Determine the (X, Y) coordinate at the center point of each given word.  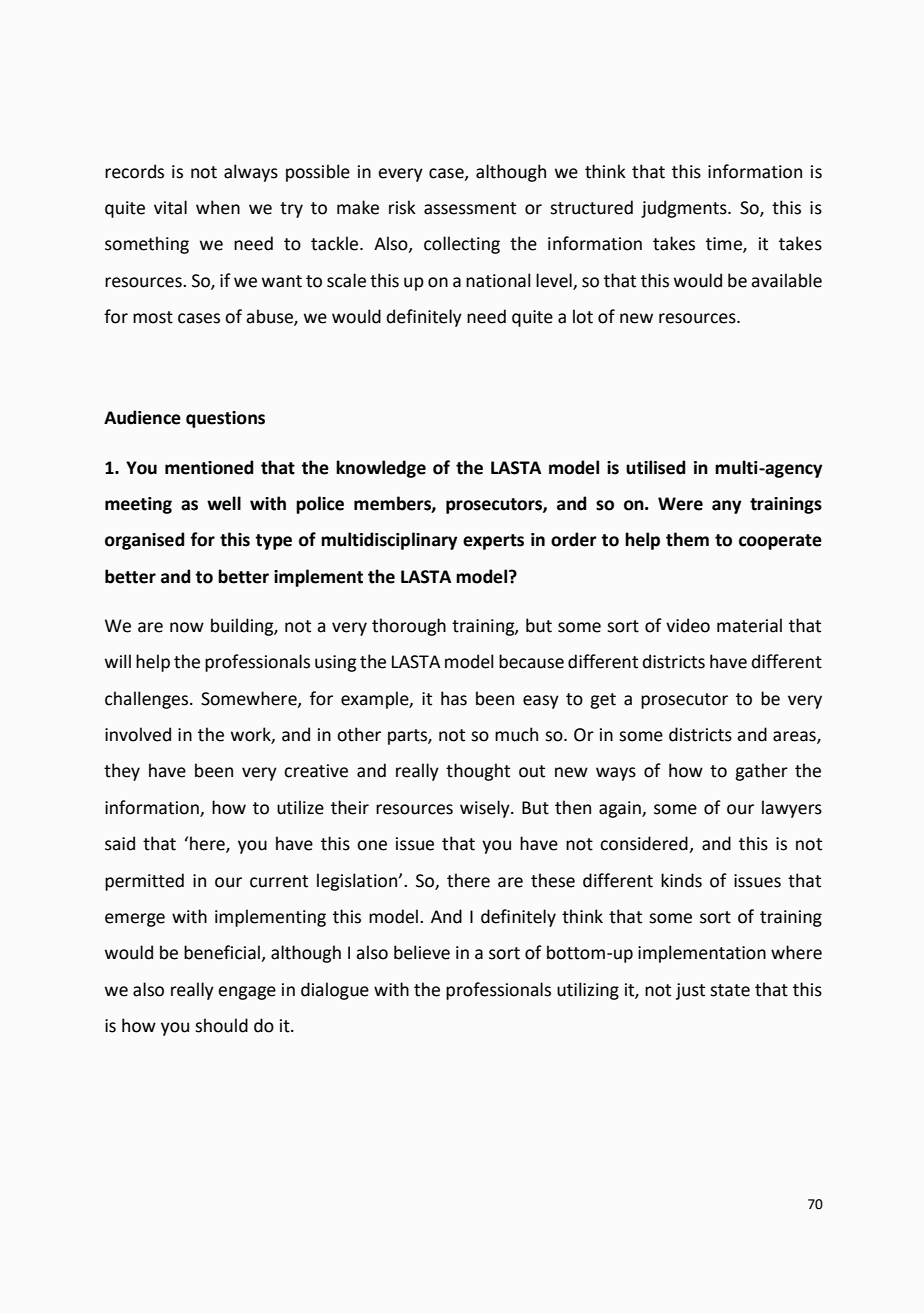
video (688, 625)
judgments (685, 209)
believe (422, 952)
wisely (486, 809)
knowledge (381, 469)
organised (145, 541)
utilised (656, 467)
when (218, 207)
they (122, 772)
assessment (470, 208)
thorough (409, 627)
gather (761, 772)
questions (225, 419)
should (221, 1025)
